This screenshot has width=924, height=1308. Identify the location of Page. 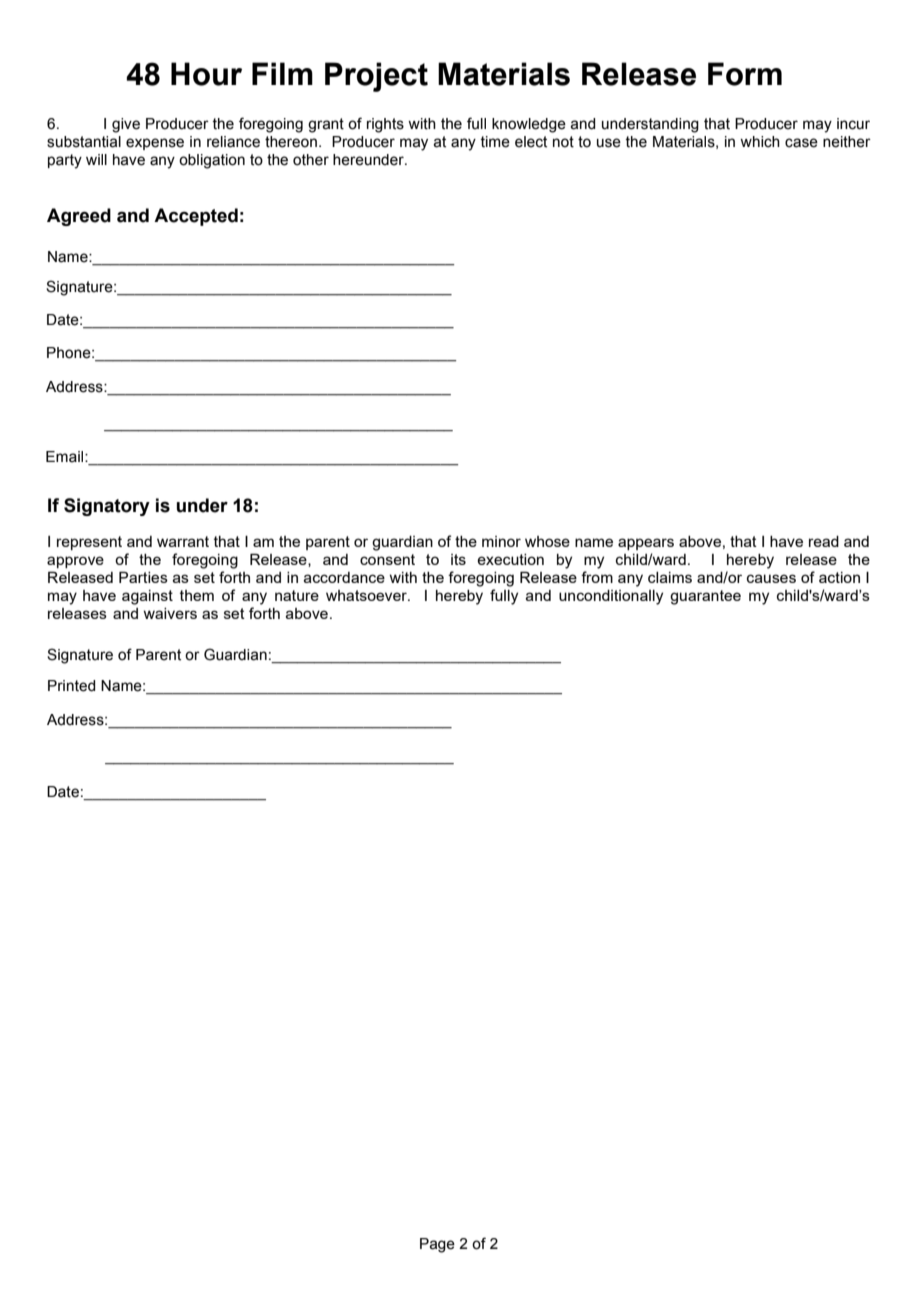
(437, 1245).
